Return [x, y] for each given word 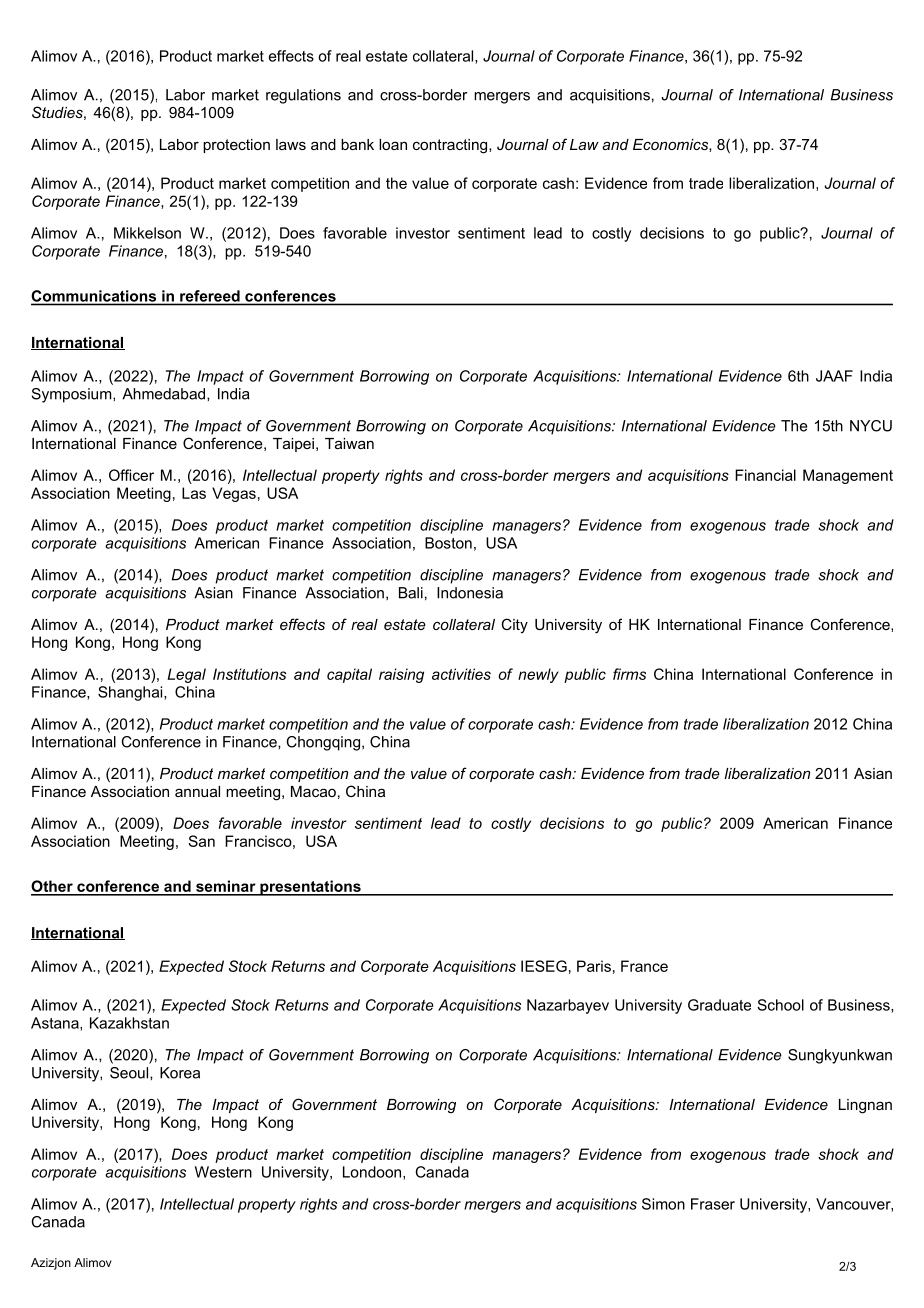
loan [393, 144]
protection [236, 146]
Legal [186, 675]
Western [223, 1172]
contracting [451, 146]
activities [461, 674]
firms [629, 674]
